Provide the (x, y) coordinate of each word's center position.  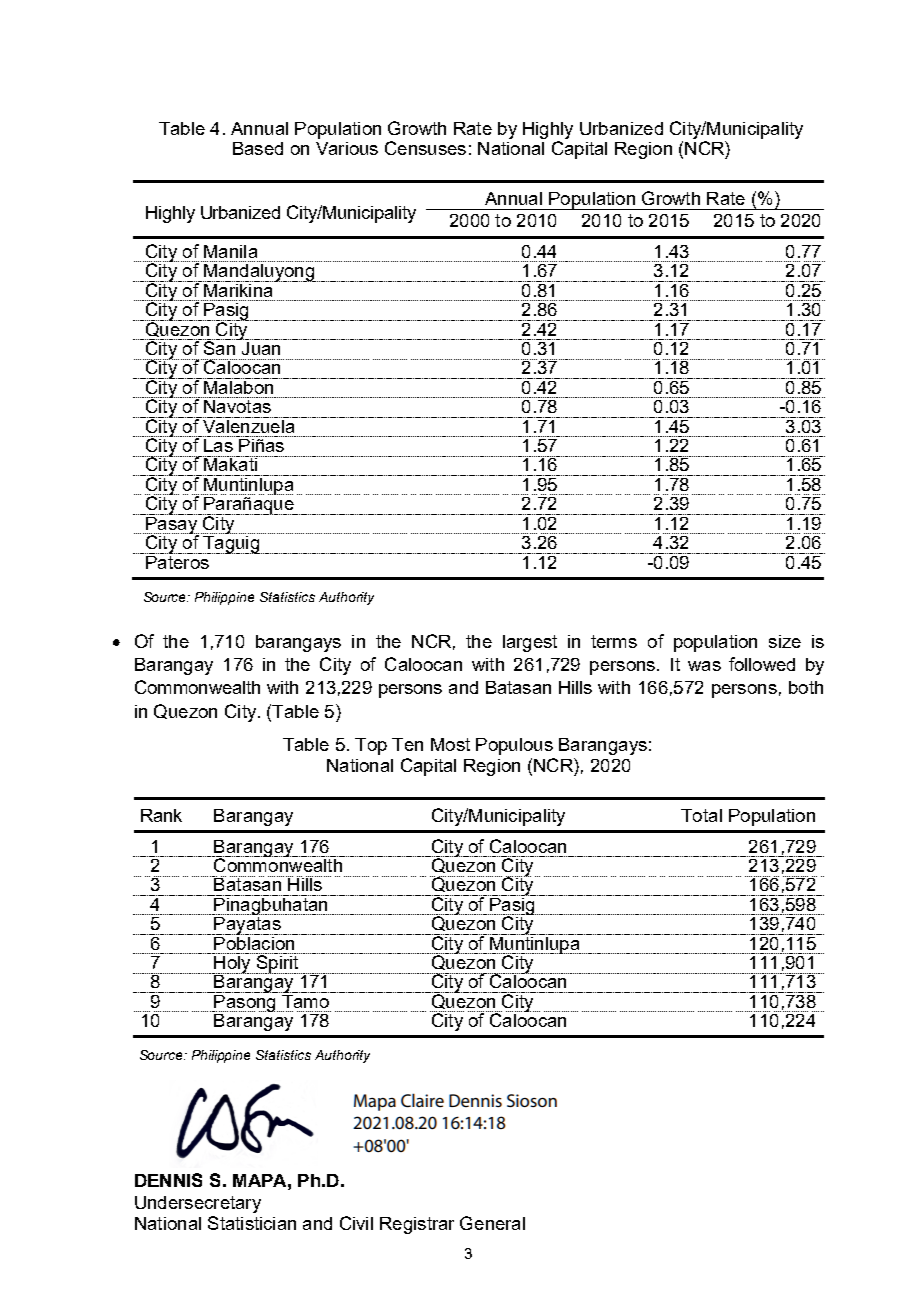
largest (530, 643)
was (704, 666)
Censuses (425, 148)
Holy (232, 963)
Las (219, 444)
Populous (514, 746)
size (785, 641)
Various (347, 148)
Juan (260, 347)
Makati (230, 463)
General (492, 1223)
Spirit (277, 963)
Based (258, 148)
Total (701, 815)
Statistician (252, 1223)
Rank (161, 815)
